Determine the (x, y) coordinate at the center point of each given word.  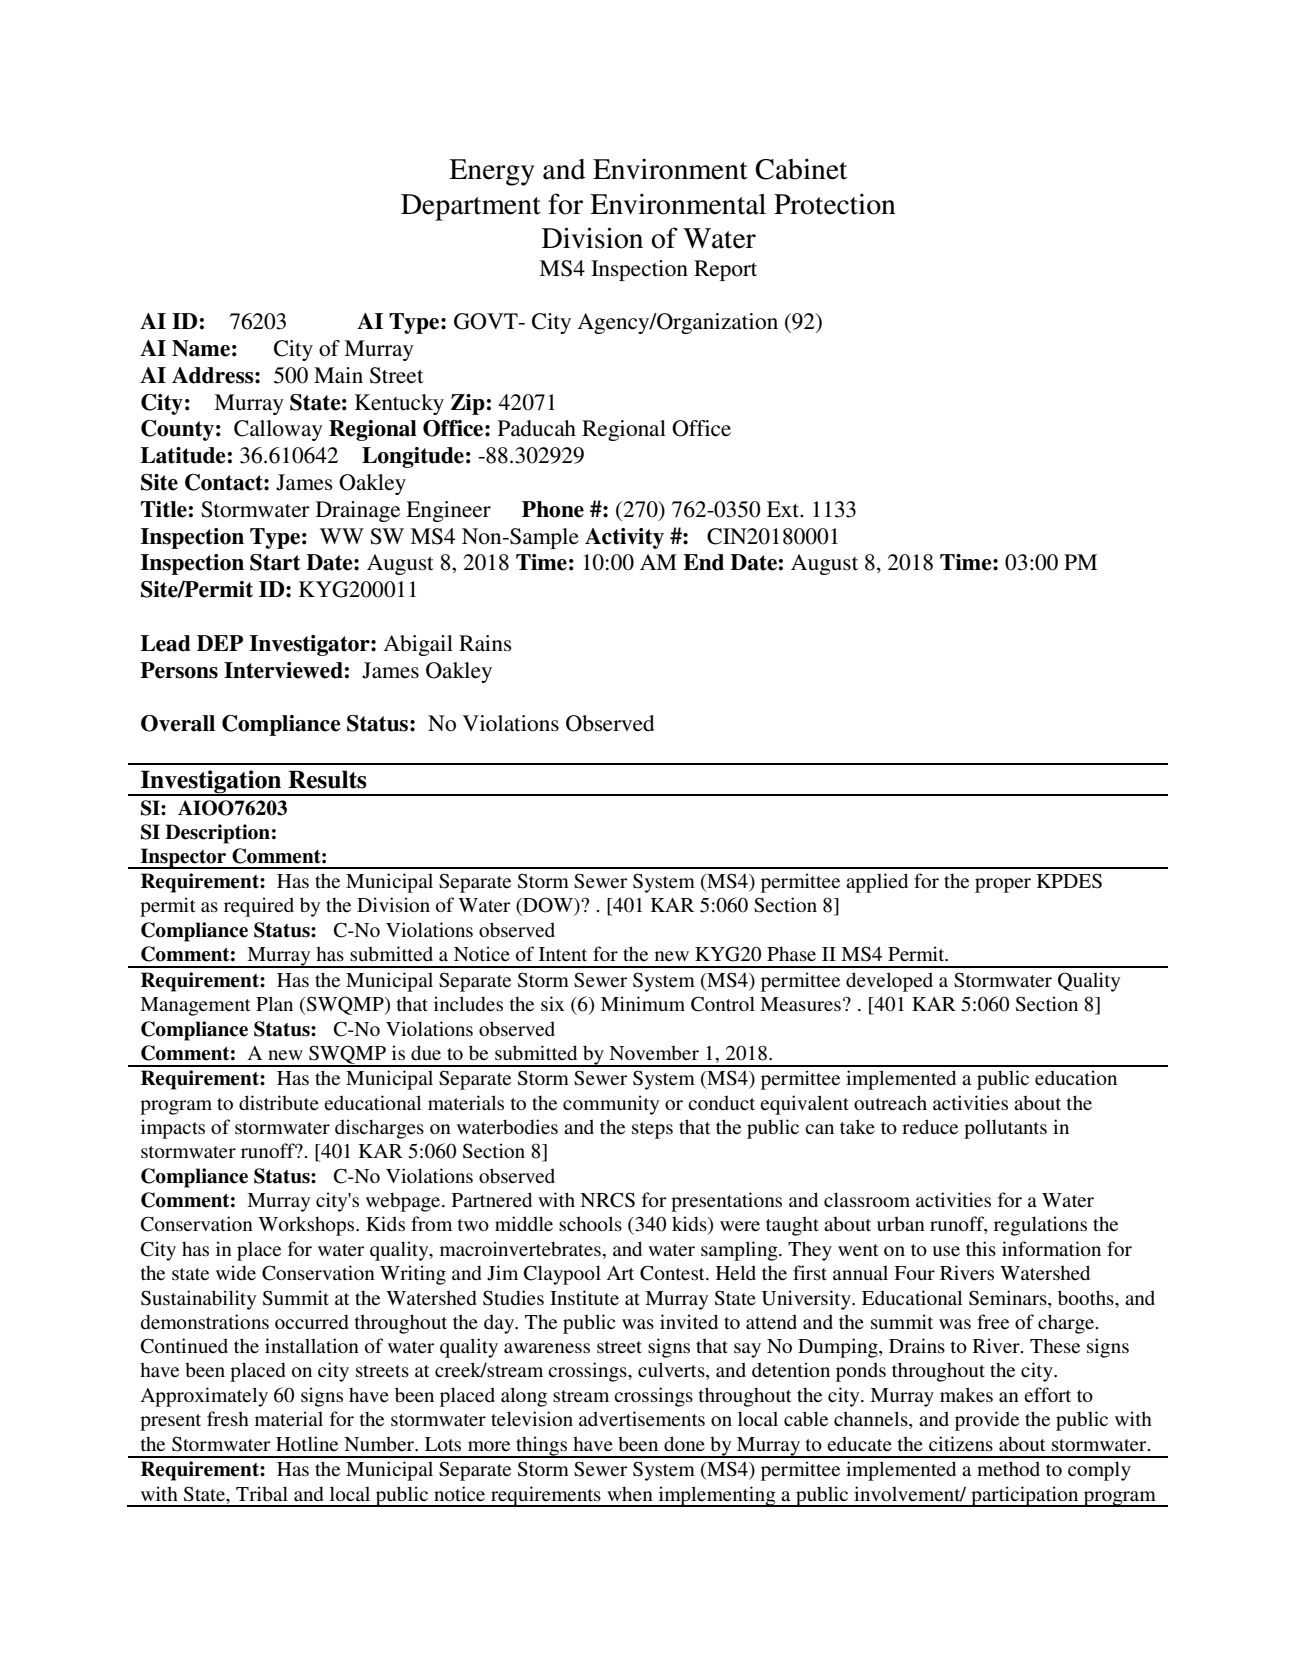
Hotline (307, 1444)
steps (652, 1130)
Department (471, 207)
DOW (548, 906)
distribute (279, 1103)
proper (1003, 885)
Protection (835, 204)
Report (725, 270)
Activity (624, 538)
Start (275, 562)
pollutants (1005, 1129)
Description (217, 834)
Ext (784, 509)
